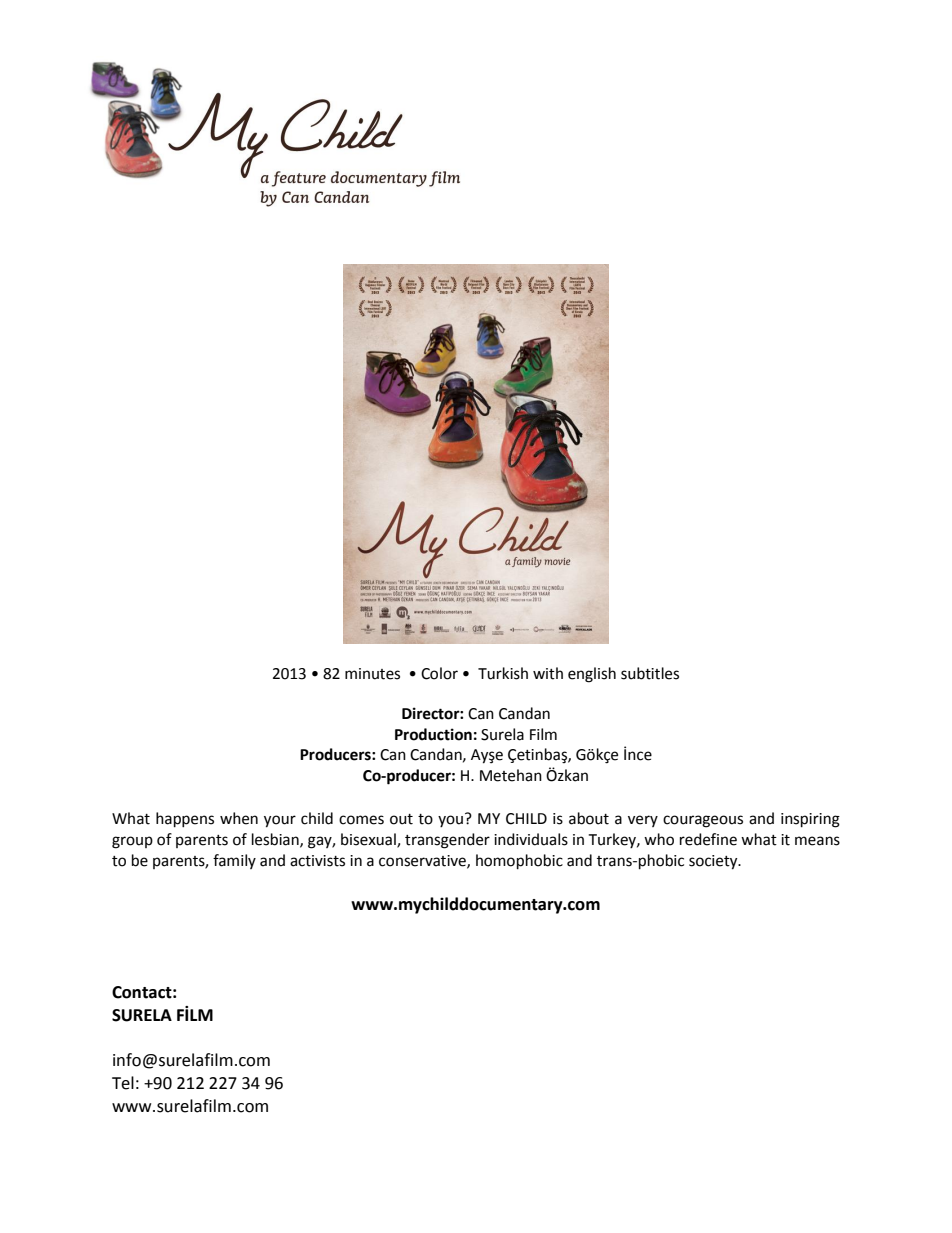 Image resolution: width=952 pixels, height=1233 pixels. I want to click on minutes, so click(372, 674).
